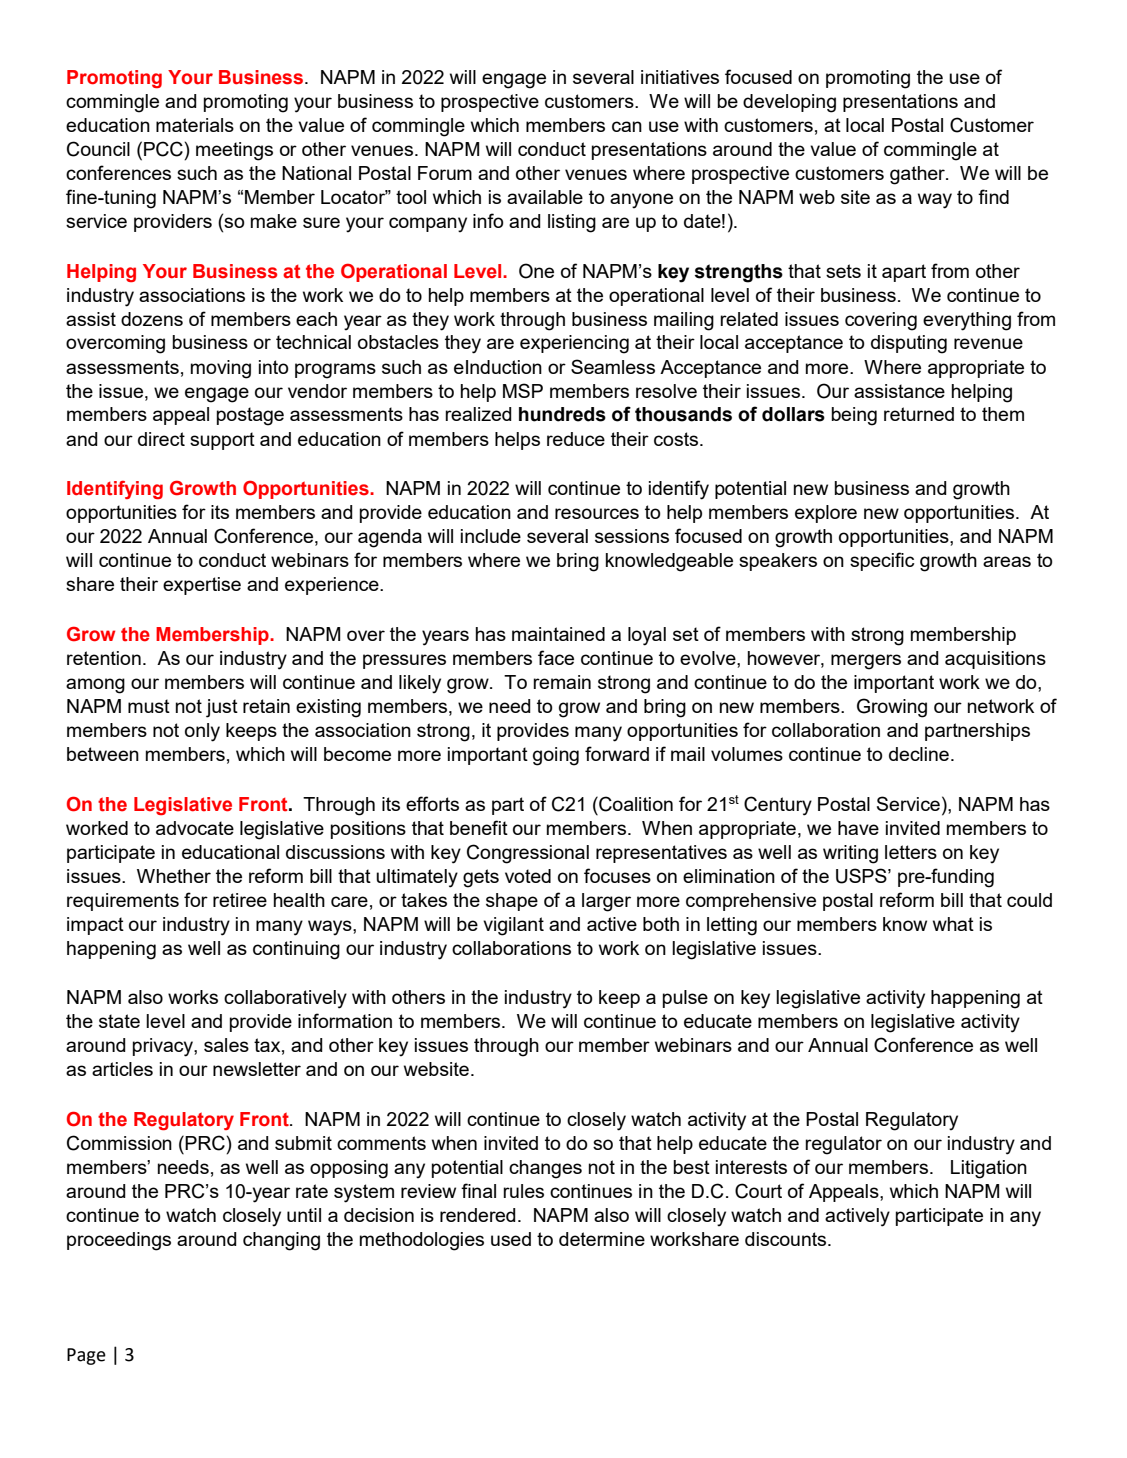 The image size is (1127, 1458). What do you see at coordinates (627, 126) in the screenshot?
I see `can` at bounding box center [627, 126].
